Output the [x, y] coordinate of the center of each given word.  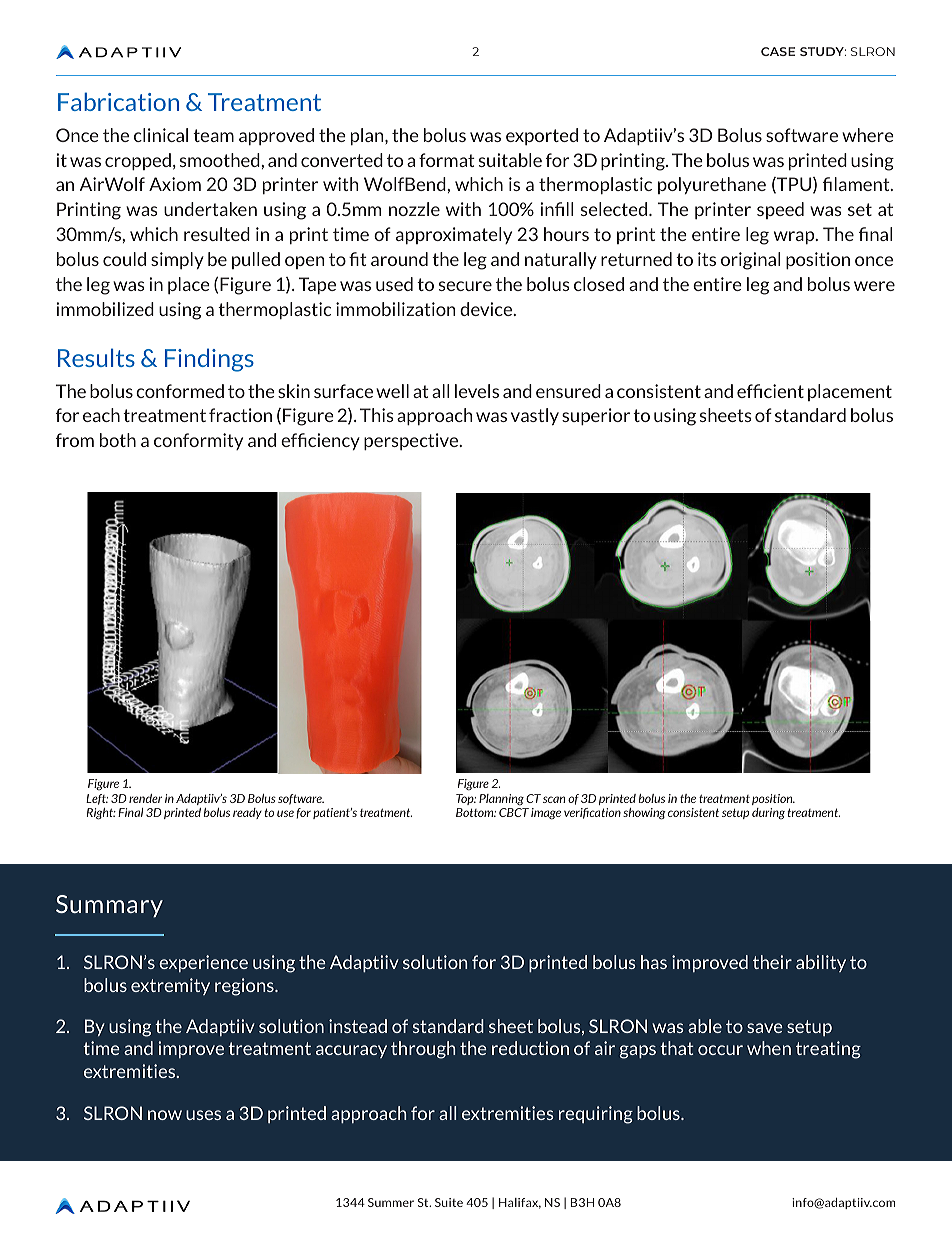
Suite [449, 1202]
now [165, 1115]
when [769, 1048]
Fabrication [118, 101]
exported [542, 136]
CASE [778, 51]
